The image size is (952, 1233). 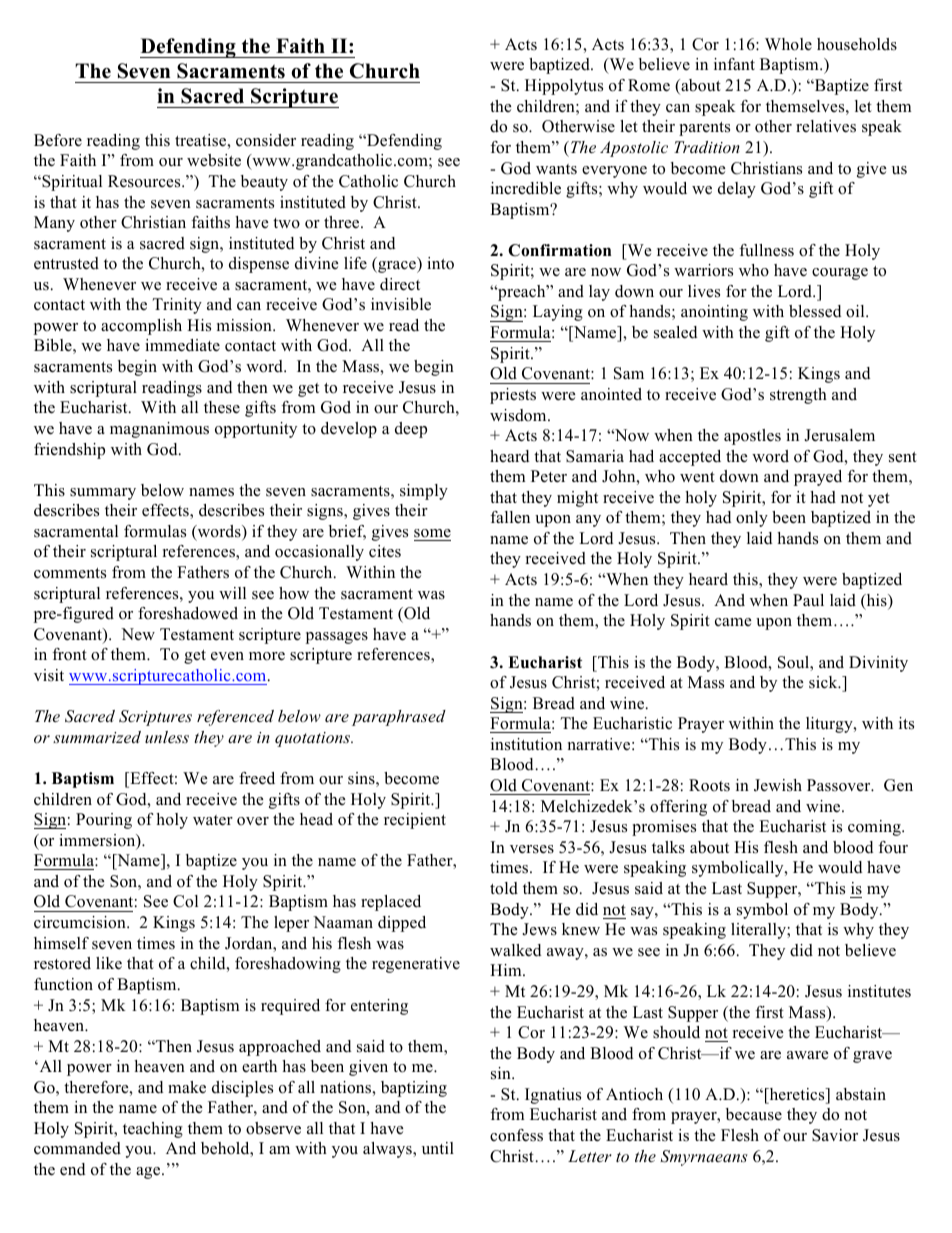 What do you see at coordinates (516, 1135) in the page?
I see `confess` at bounding box center [516, 1135].
